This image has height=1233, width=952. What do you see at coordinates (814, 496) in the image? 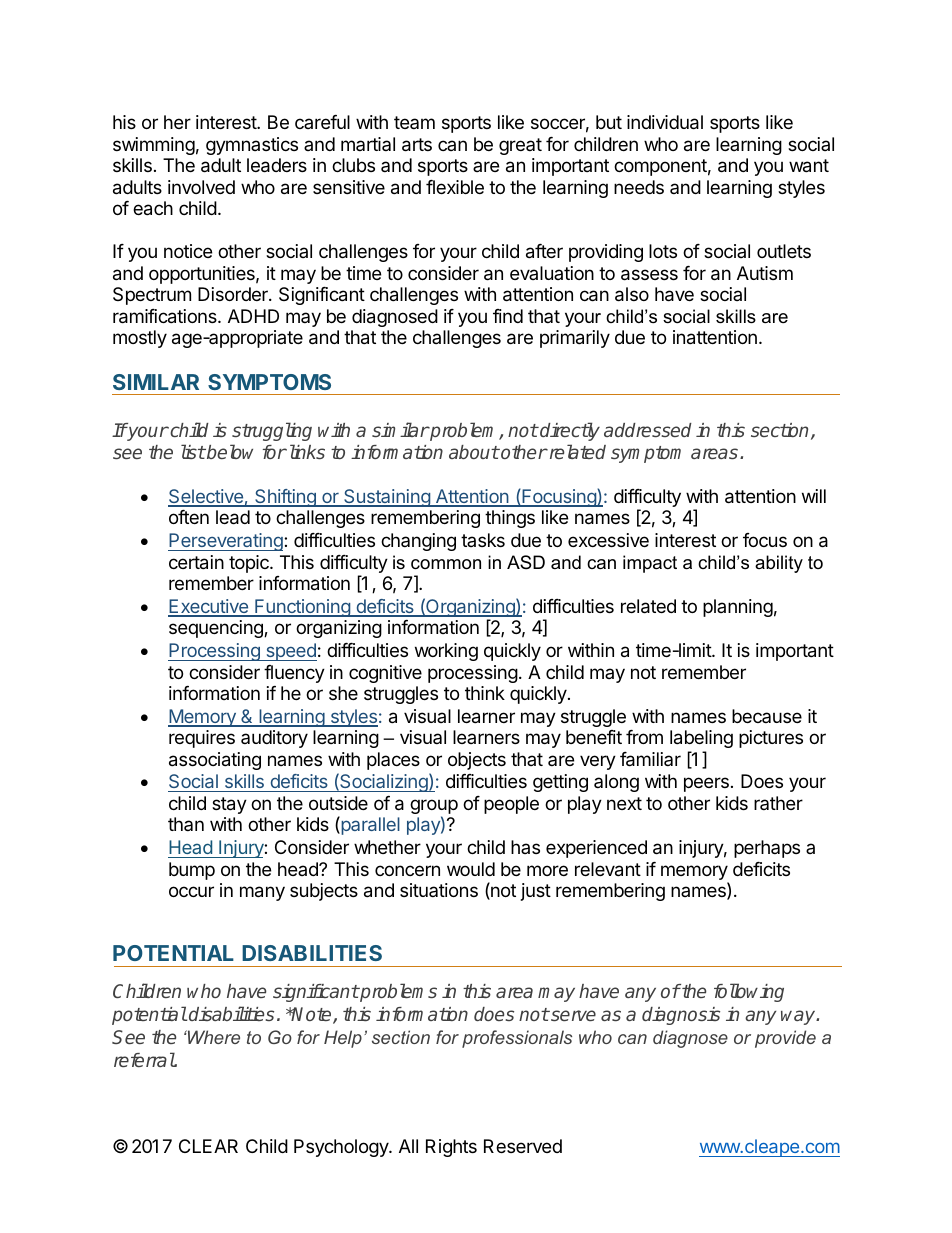
I see `will` at bounding box center [814, 496].
